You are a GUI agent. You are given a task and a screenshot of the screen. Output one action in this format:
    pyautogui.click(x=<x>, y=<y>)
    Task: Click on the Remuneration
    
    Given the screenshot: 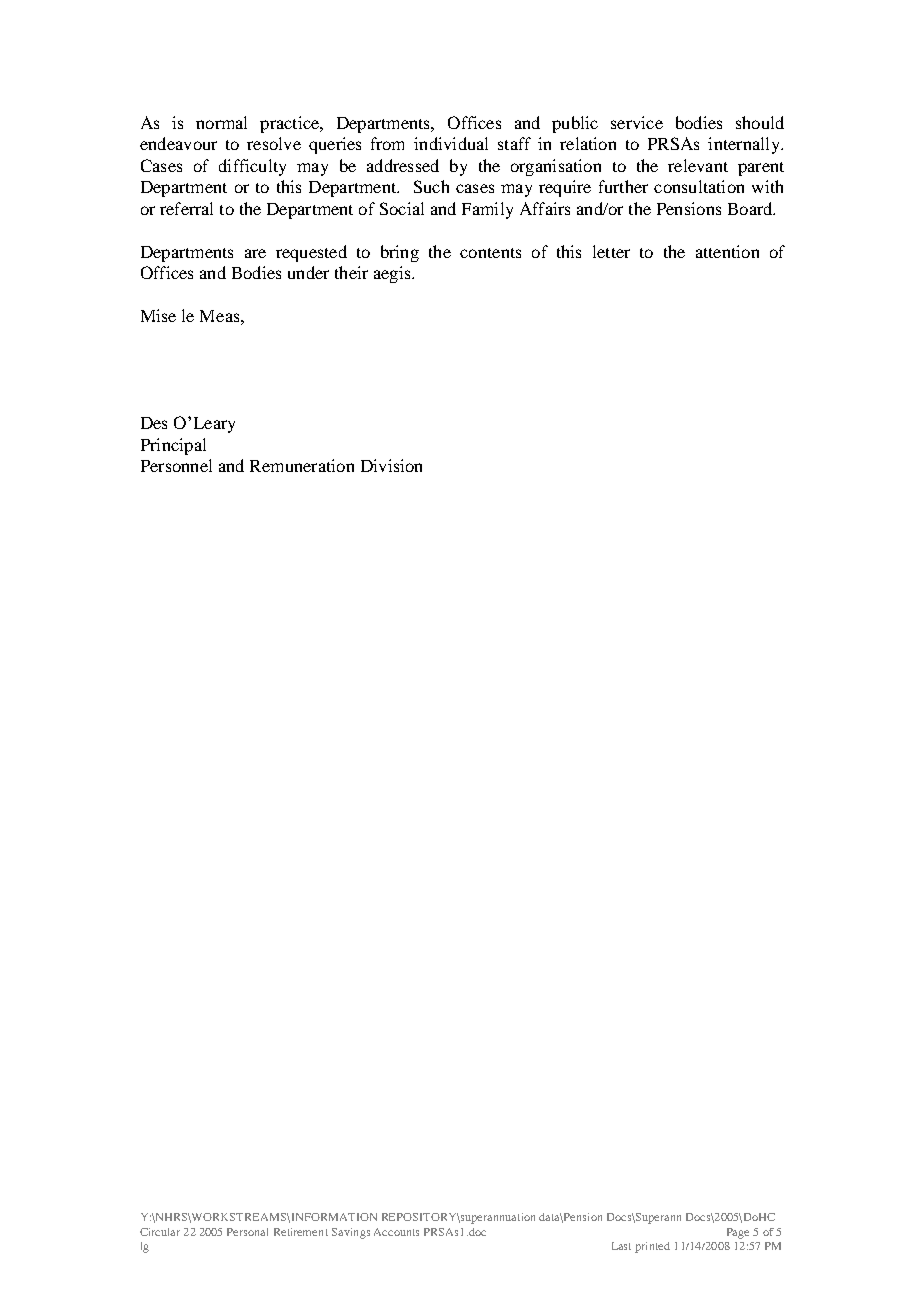 What is the action you would take?
    pyautogui.click(x=302, y=465)
